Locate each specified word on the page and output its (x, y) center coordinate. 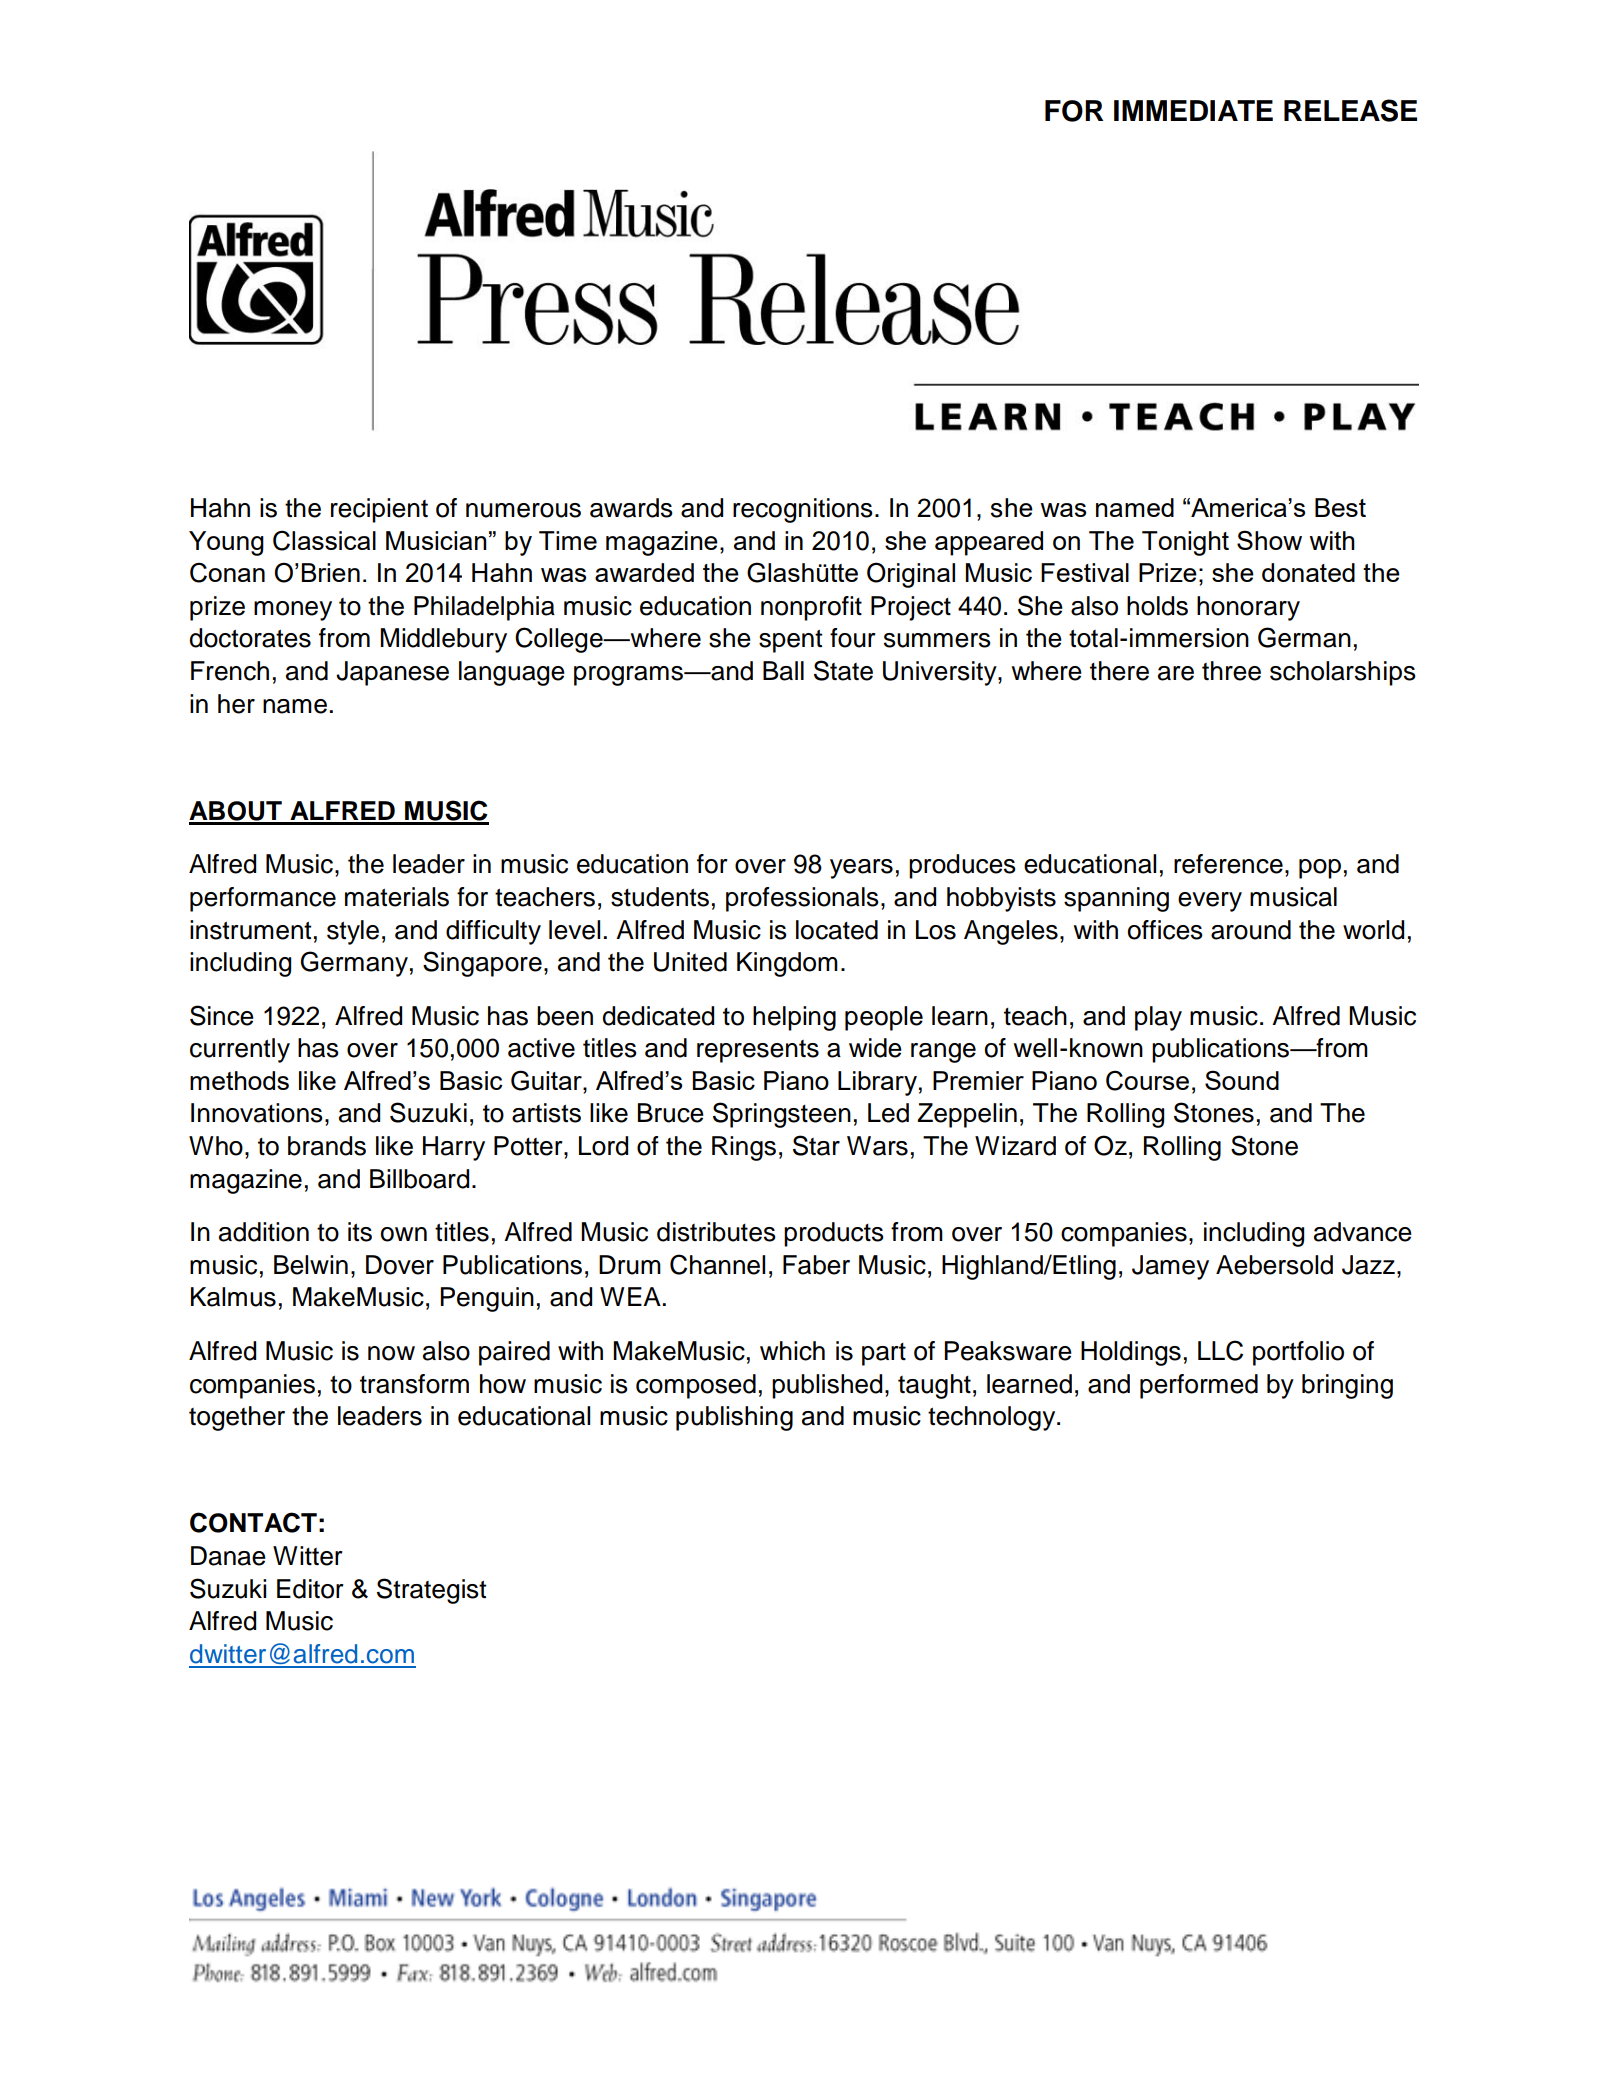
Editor (310, 1589)
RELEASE (1350, 110)
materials (397, 897)
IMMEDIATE (1193, 110)
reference (1228, 864)
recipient (379, 510)
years (861, 869)
